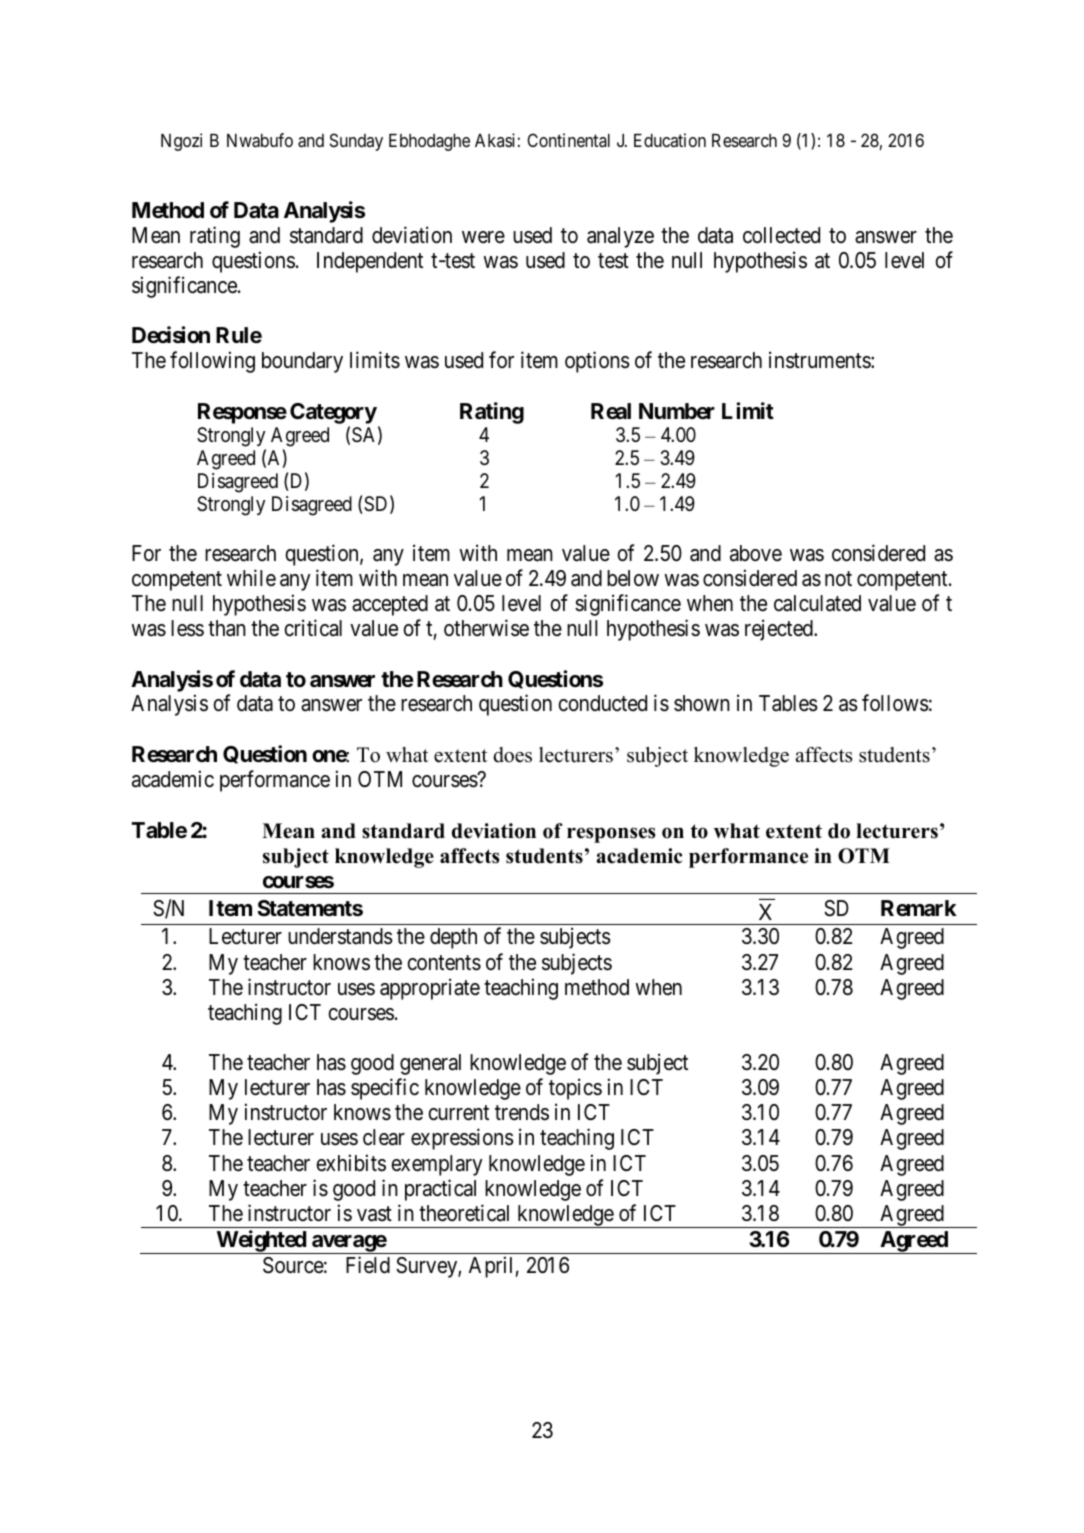 The height and width of the image is (1533, 1084). Describe the element at coordinates (251, 578) in the image. I see `while` at that location.
